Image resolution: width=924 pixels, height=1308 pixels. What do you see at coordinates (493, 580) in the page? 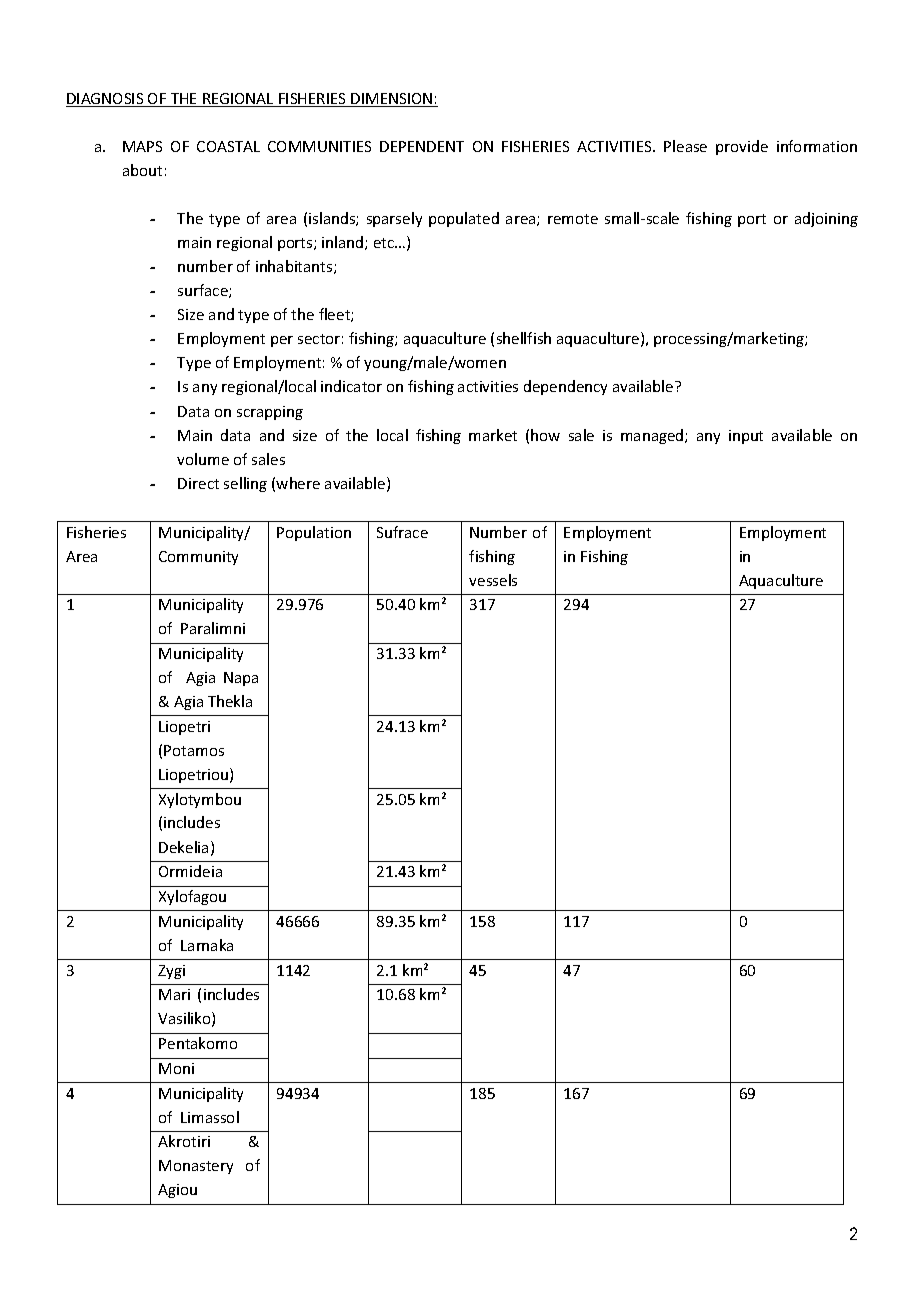
I see `vessels` at bounding box center [493, 580].
